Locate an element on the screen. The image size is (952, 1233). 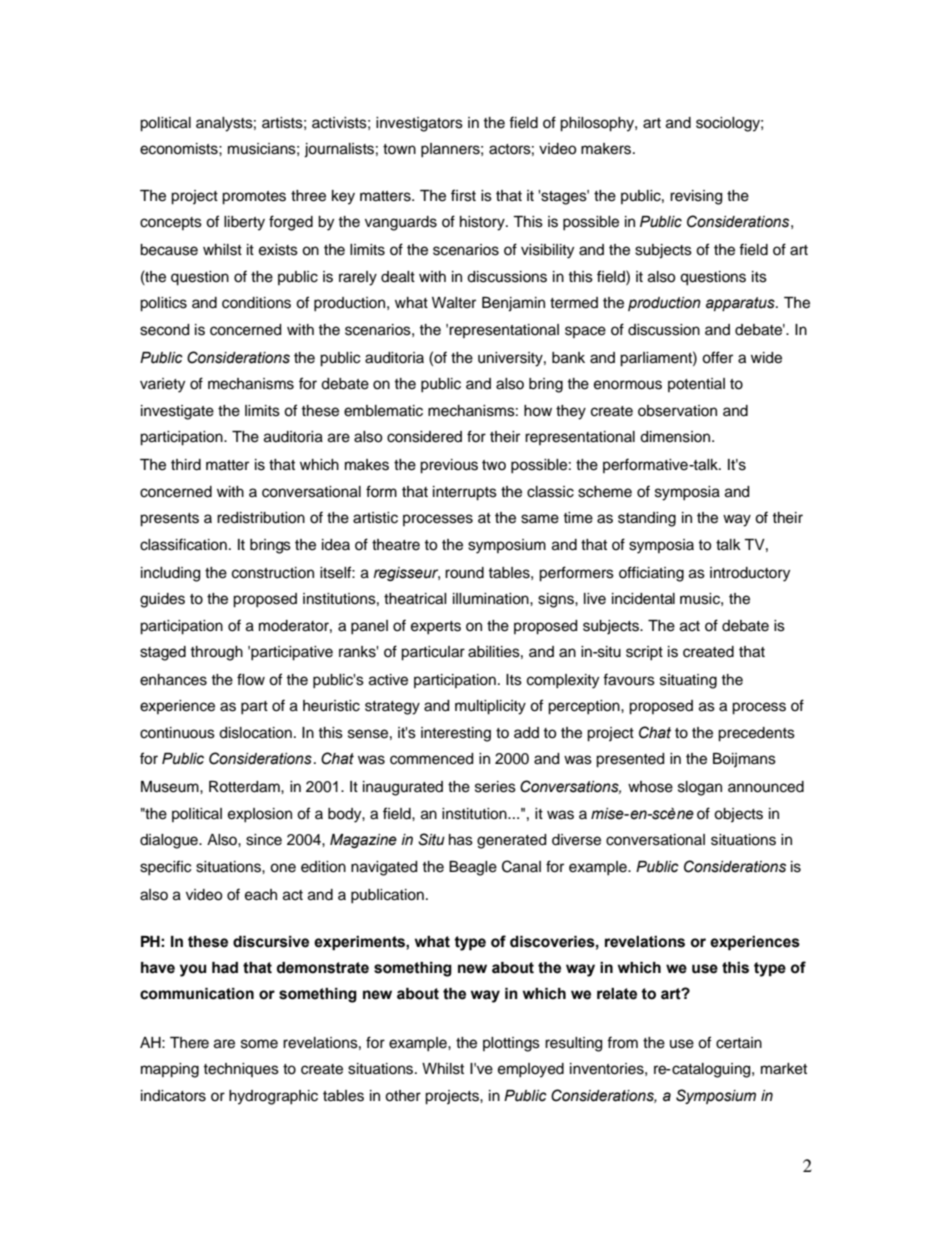
illumination is located at coordinates (492, 599).
